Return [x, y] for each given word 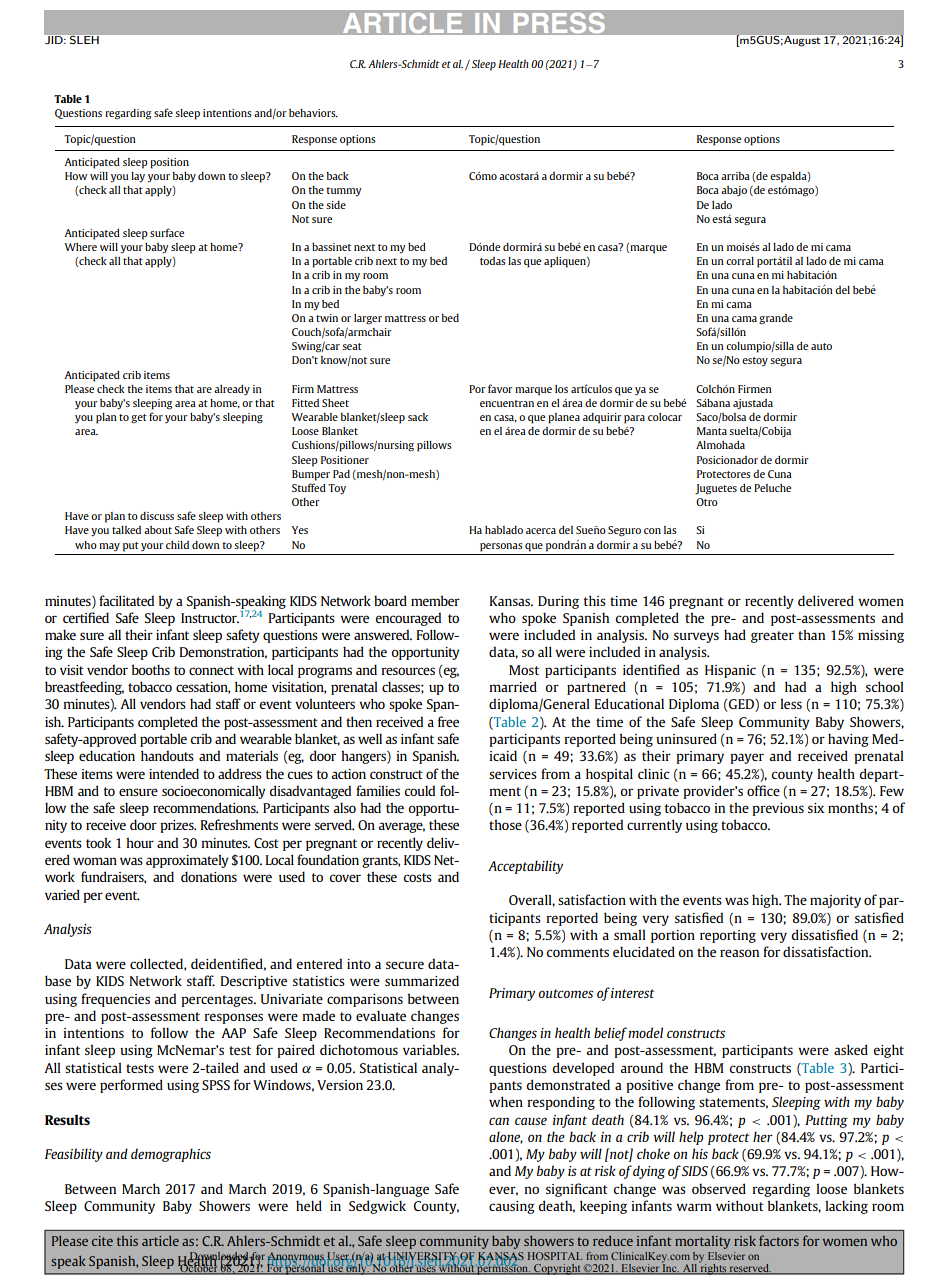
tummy [344, 191]
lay [138, 177]
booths [151, 669]
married [513, 686]
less [791, 703]
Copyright [557, 1269]
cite [102, 1241]
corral [740, 261]
